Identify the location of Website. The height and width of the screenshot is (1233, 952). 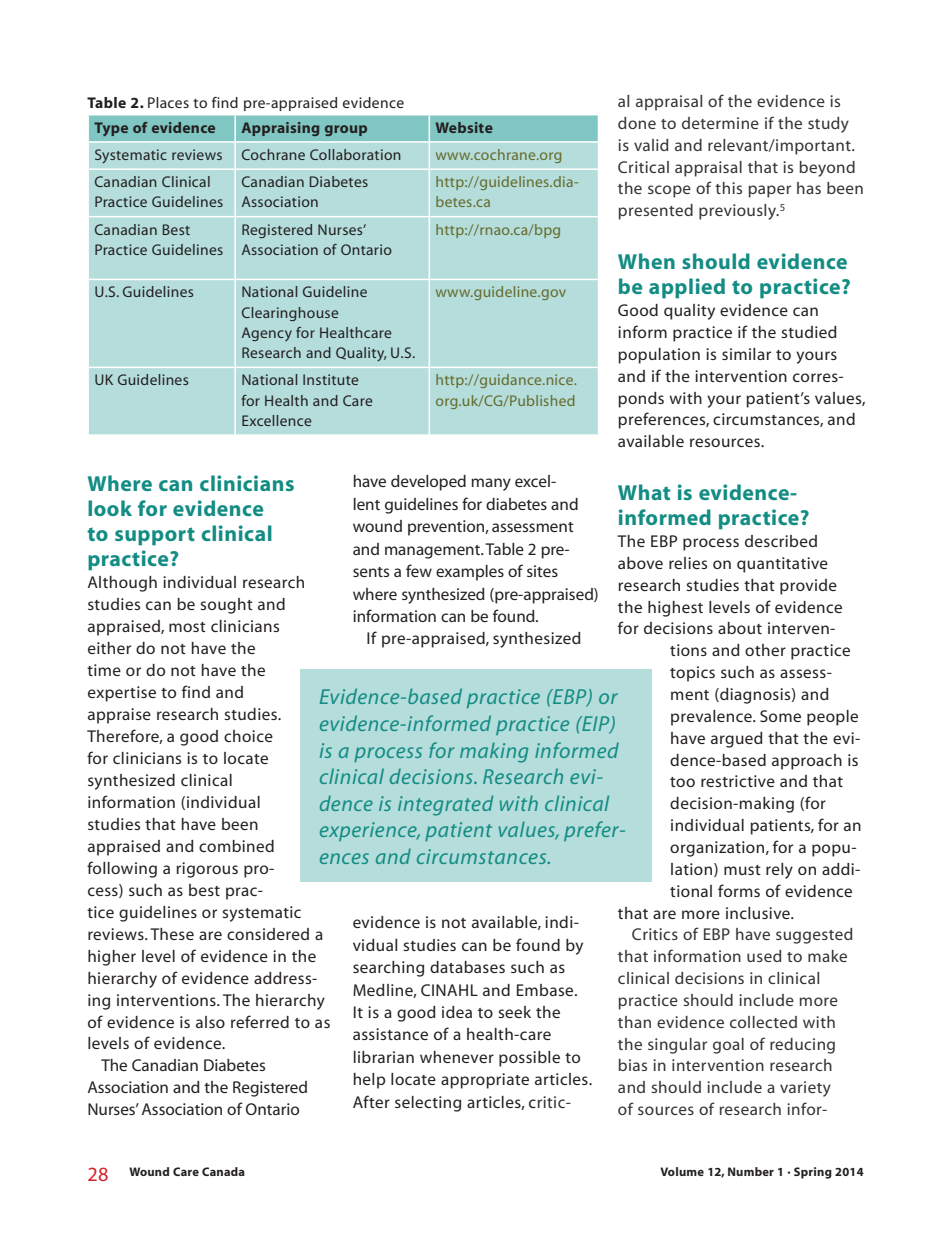
(464, 127).
